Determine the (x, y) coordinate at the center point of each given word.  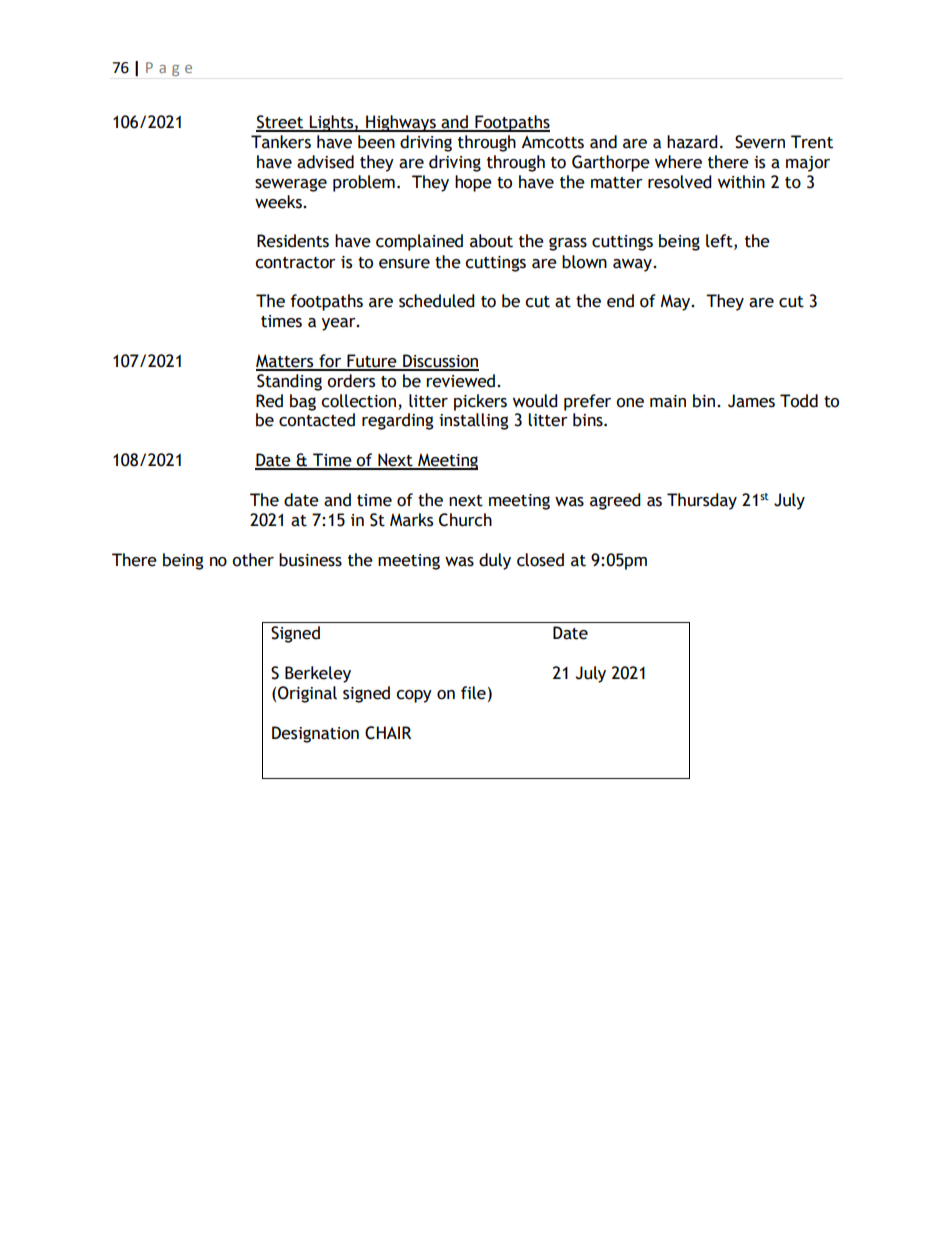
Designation (315, 734)
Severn (760, 142)
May (677, 302)
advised (325, 162)
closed (540, 560)
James (751, 401)
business (310, 560)
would (535, 401)
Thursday (702, 501)
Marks (411, 520)
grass (568, 244)
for (330, 362)
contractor (295, 263)
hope (473, 183)
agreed (615, 501)
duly (495, 561)
